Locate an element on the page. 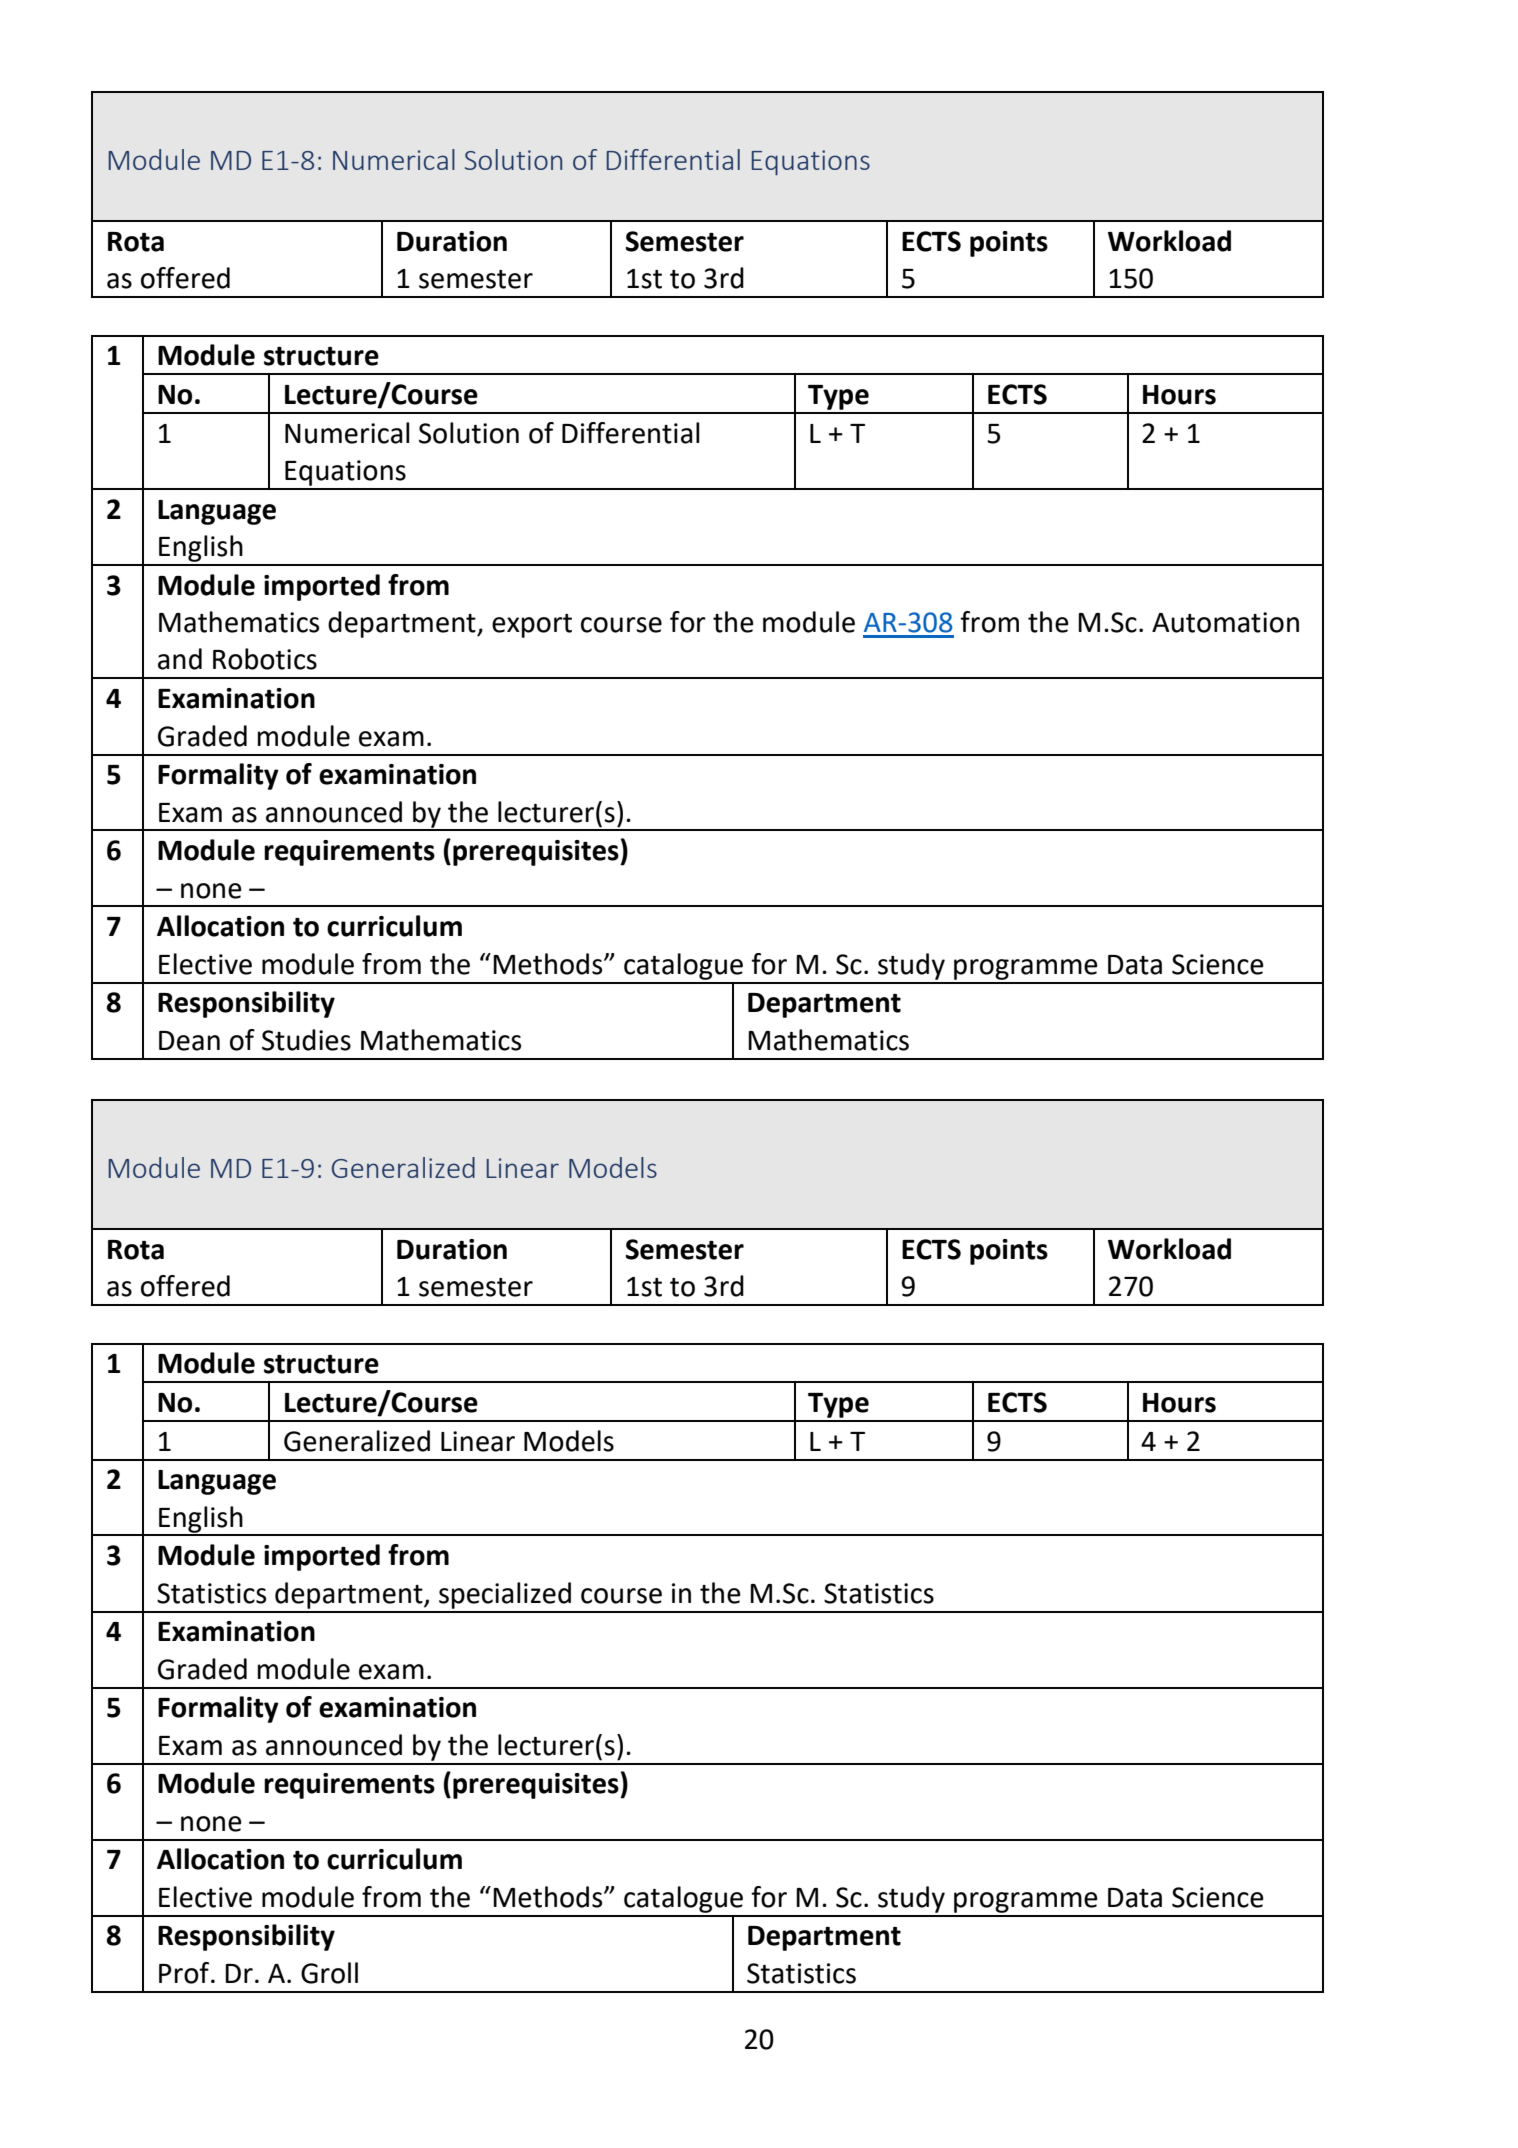 This page has height=2148, width=1518. export is located at coordinates (532, 626).
